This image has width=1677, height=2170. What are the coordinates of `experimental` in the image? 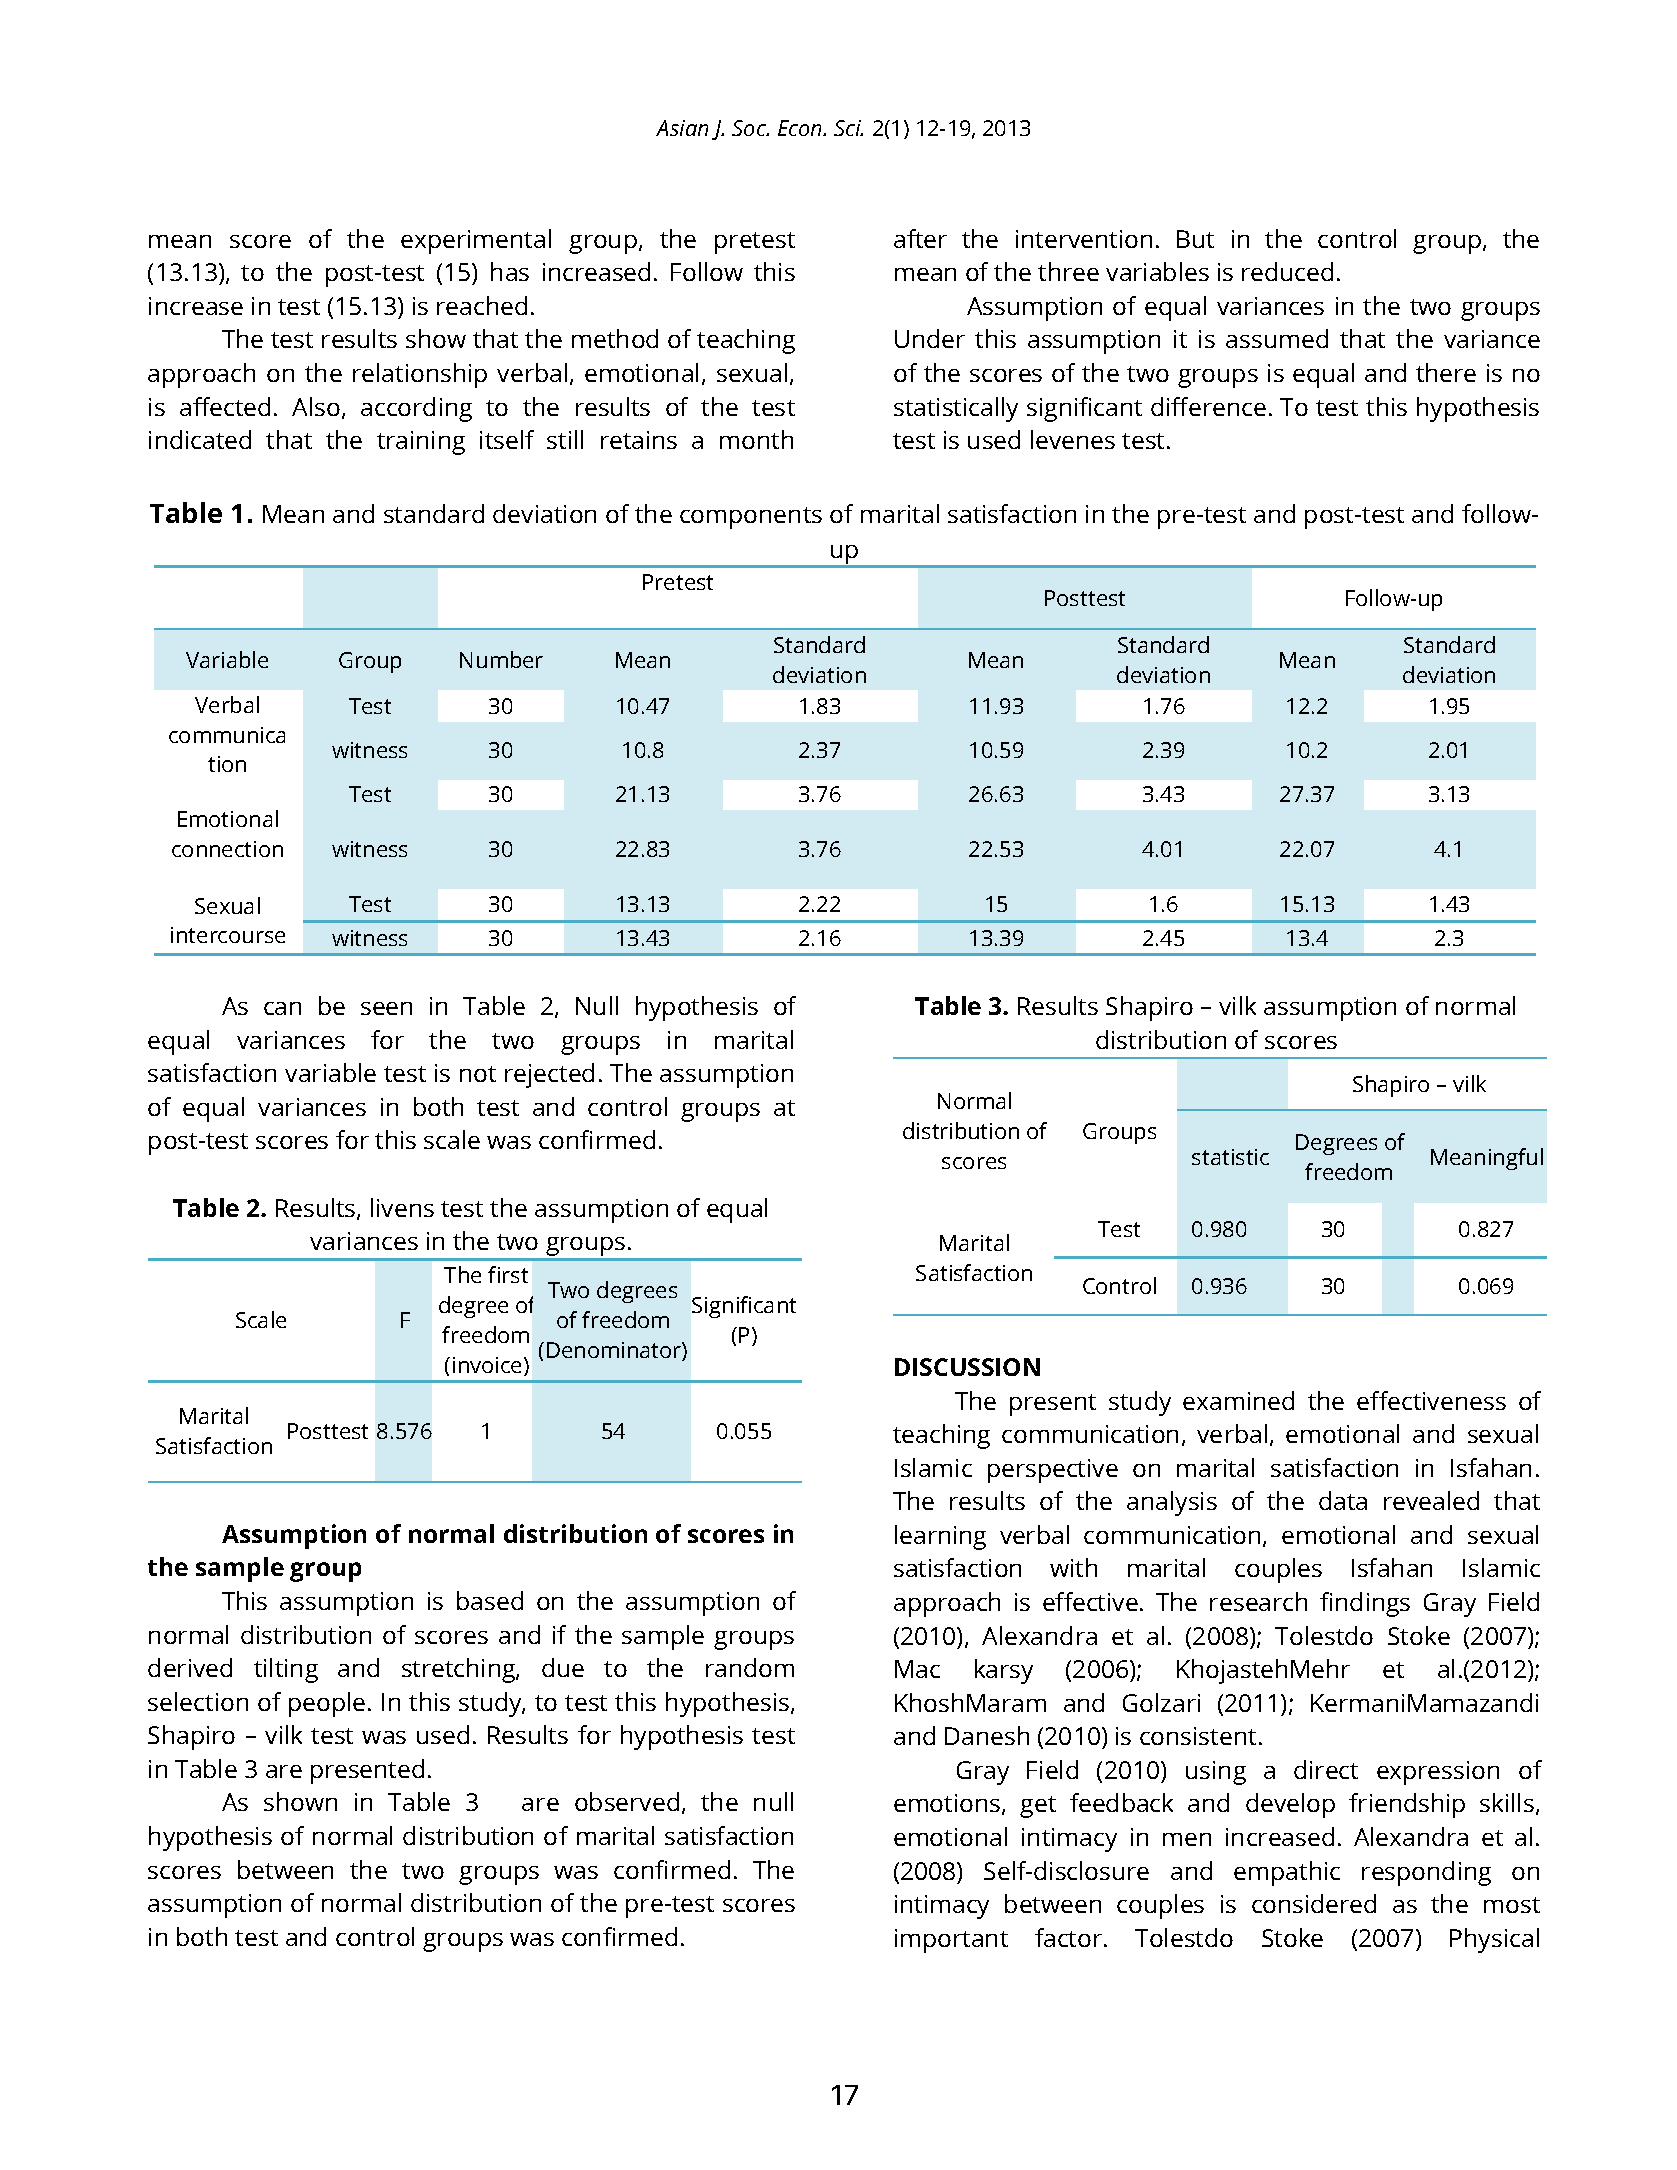 It's located at (476, 241).
